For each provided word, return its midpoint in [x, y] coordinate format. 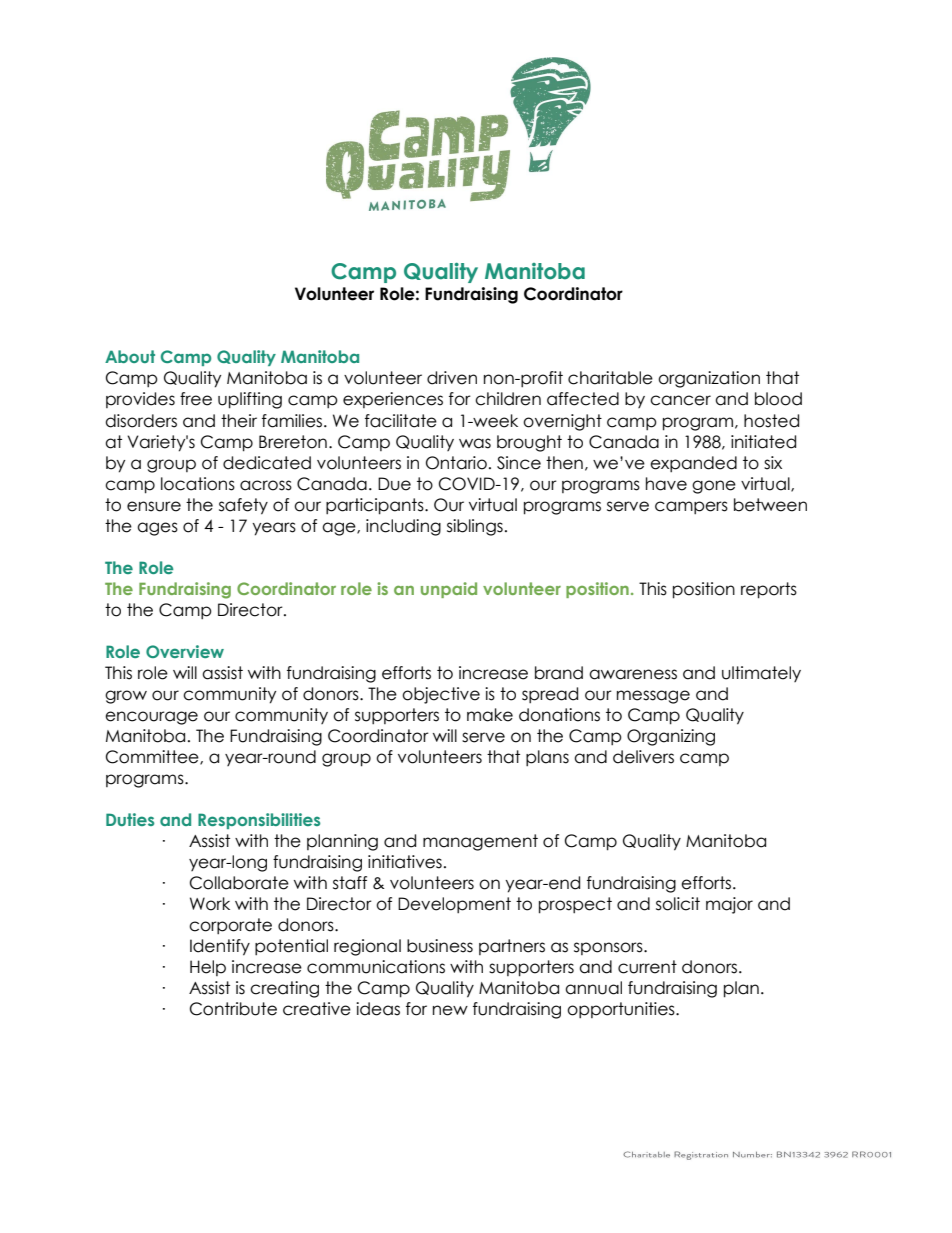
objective [441, 695]
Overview [185, 651]
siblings [475, 527]
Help [208, 968]
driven [452, 378]
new [450, 1010]
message [653, 697]
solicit [678, 904]
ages [157, 529]
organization [709, 379]
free [196, 399]
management [480, 842]
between [770, 505]
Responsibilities [259, 821]
